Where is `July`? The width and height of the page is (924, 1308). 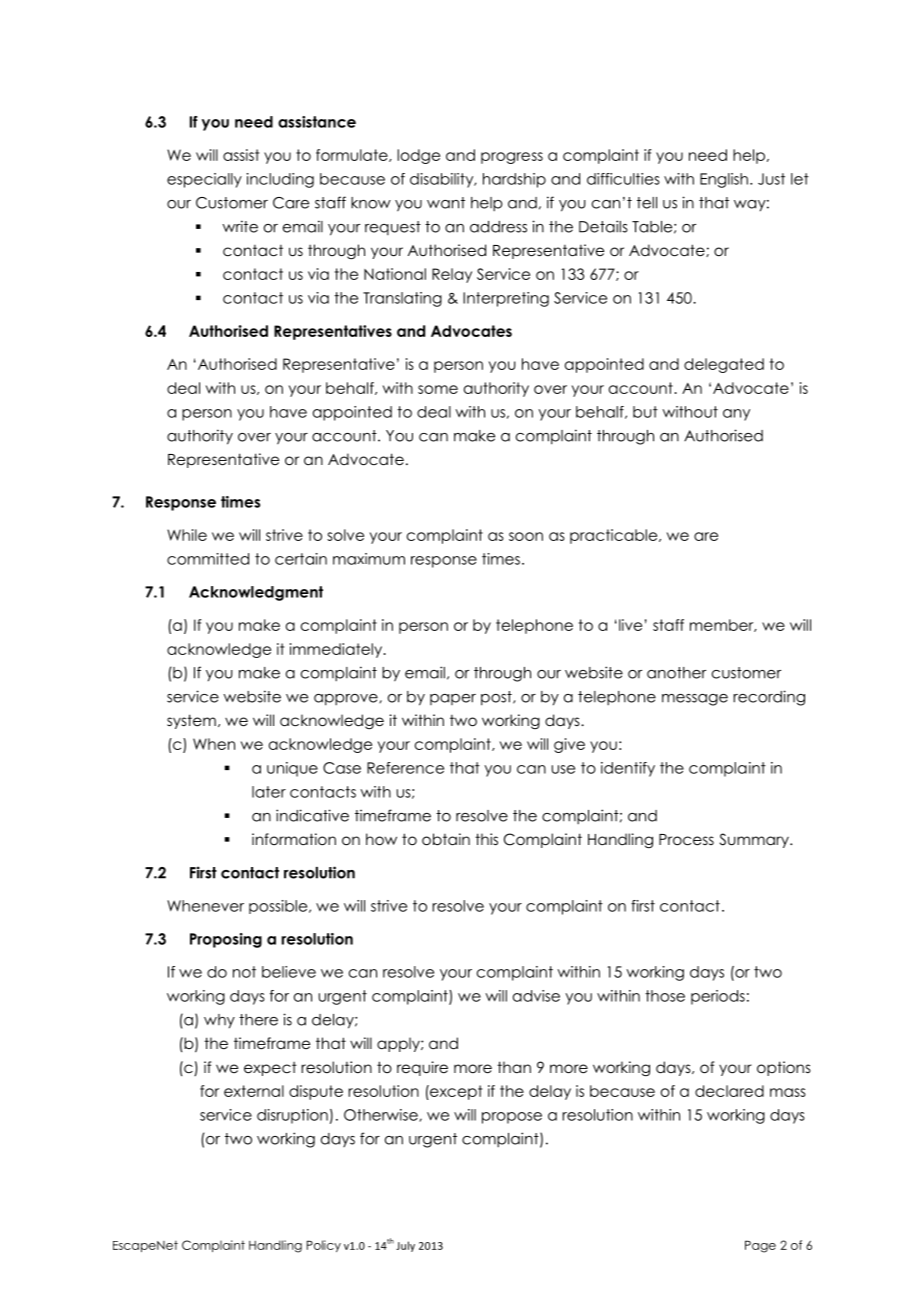
July is located at coordinates (405, 1246).
